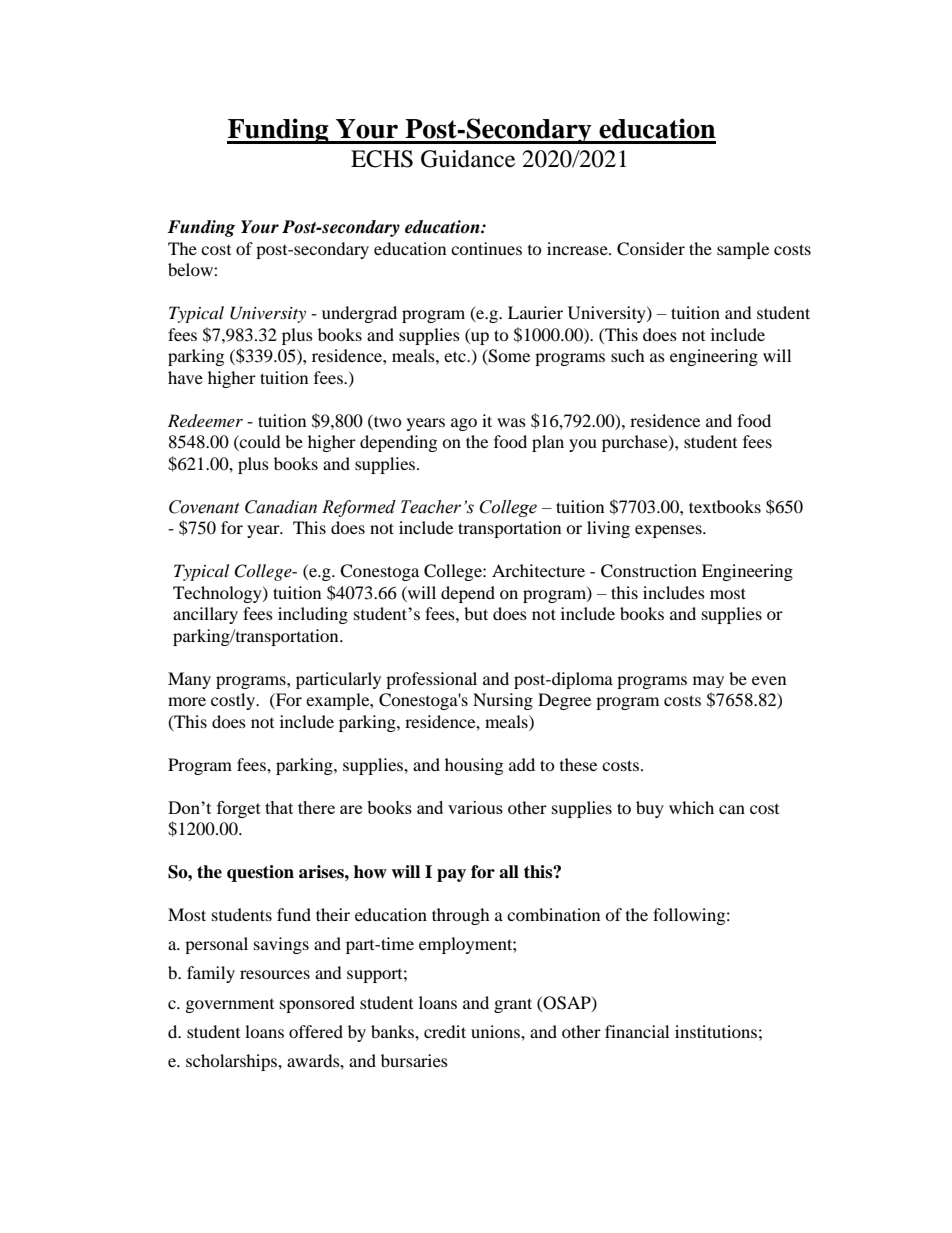  I want to click on which, so click(691, 807).
